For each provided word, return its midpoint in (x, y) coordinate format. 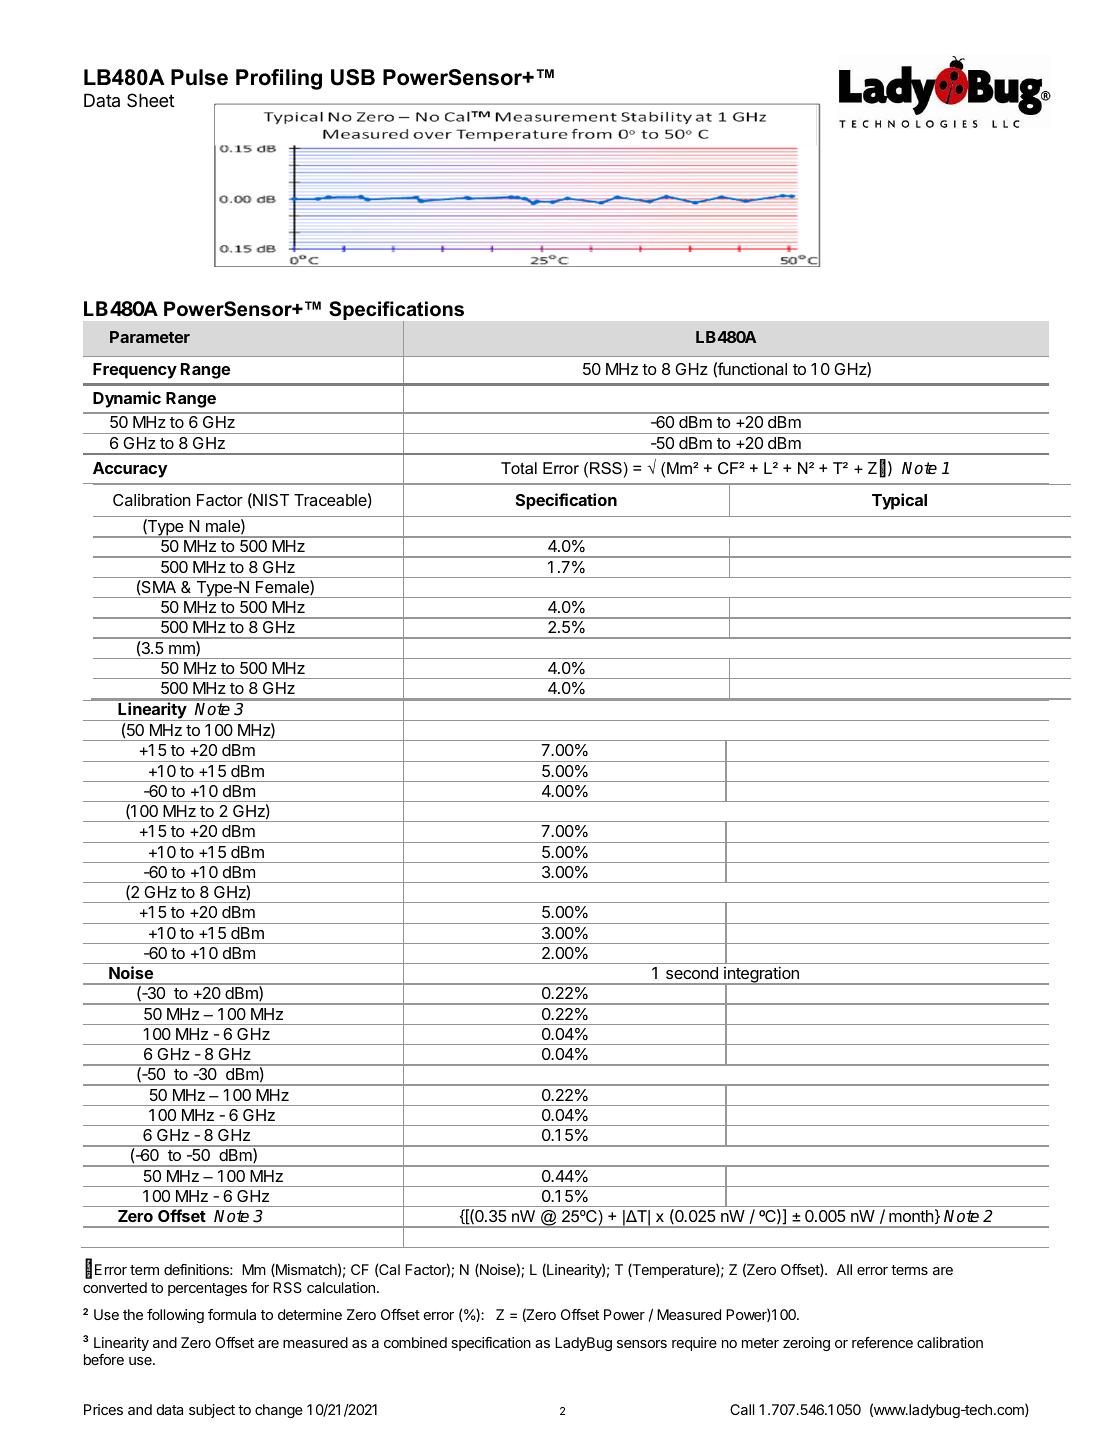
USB (353, 77)
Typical (899, 501)
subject (212, 1411)
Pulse (199, 77)
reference (882, 1342)
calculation (341, 1287)
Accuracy (130, 470)
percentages (207, 1289)
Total (519, 468)
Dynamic (127, 399)
